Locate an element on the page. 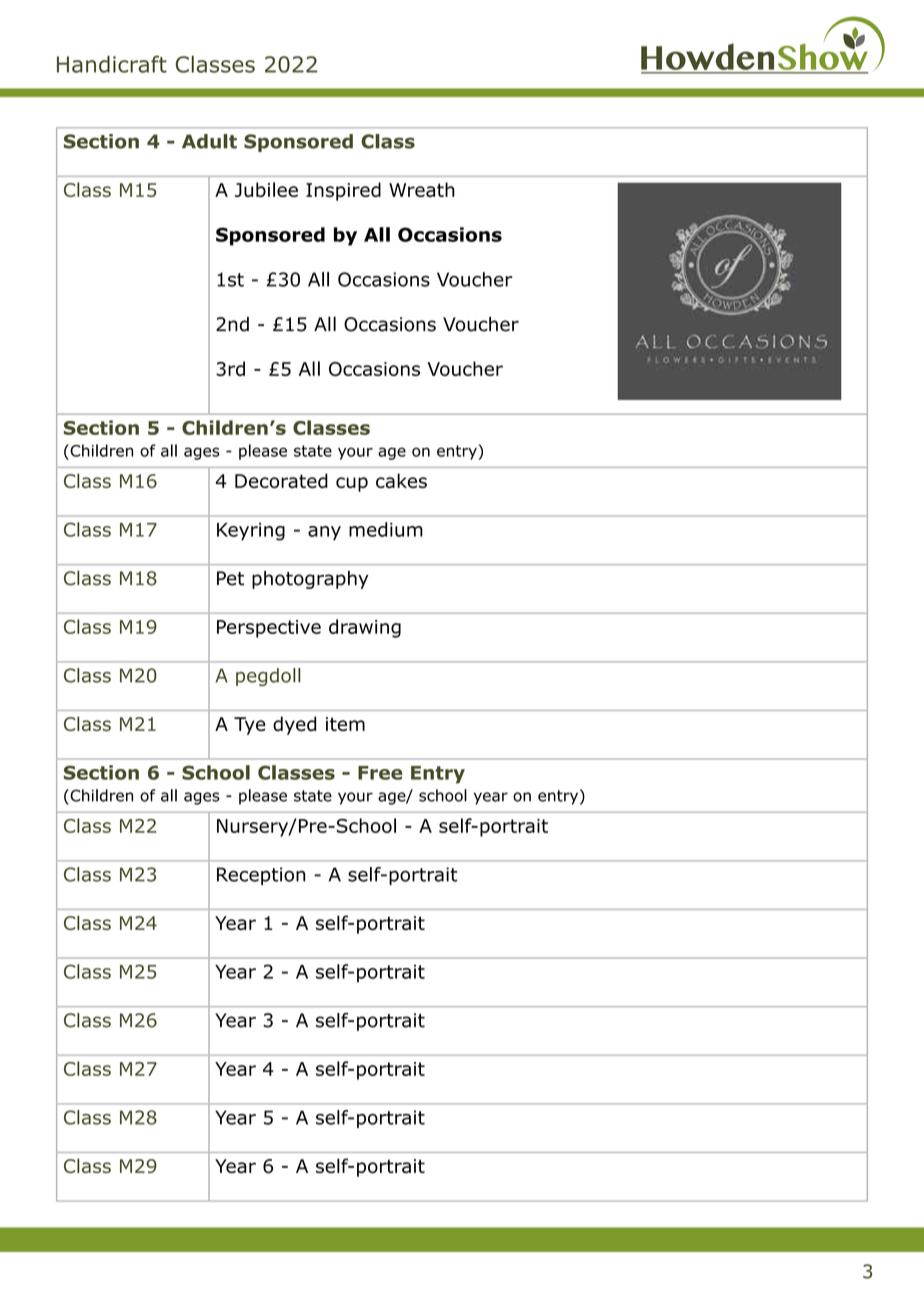 The image size is (924, 1308). Decorated is located at coordinates (281, 480).
